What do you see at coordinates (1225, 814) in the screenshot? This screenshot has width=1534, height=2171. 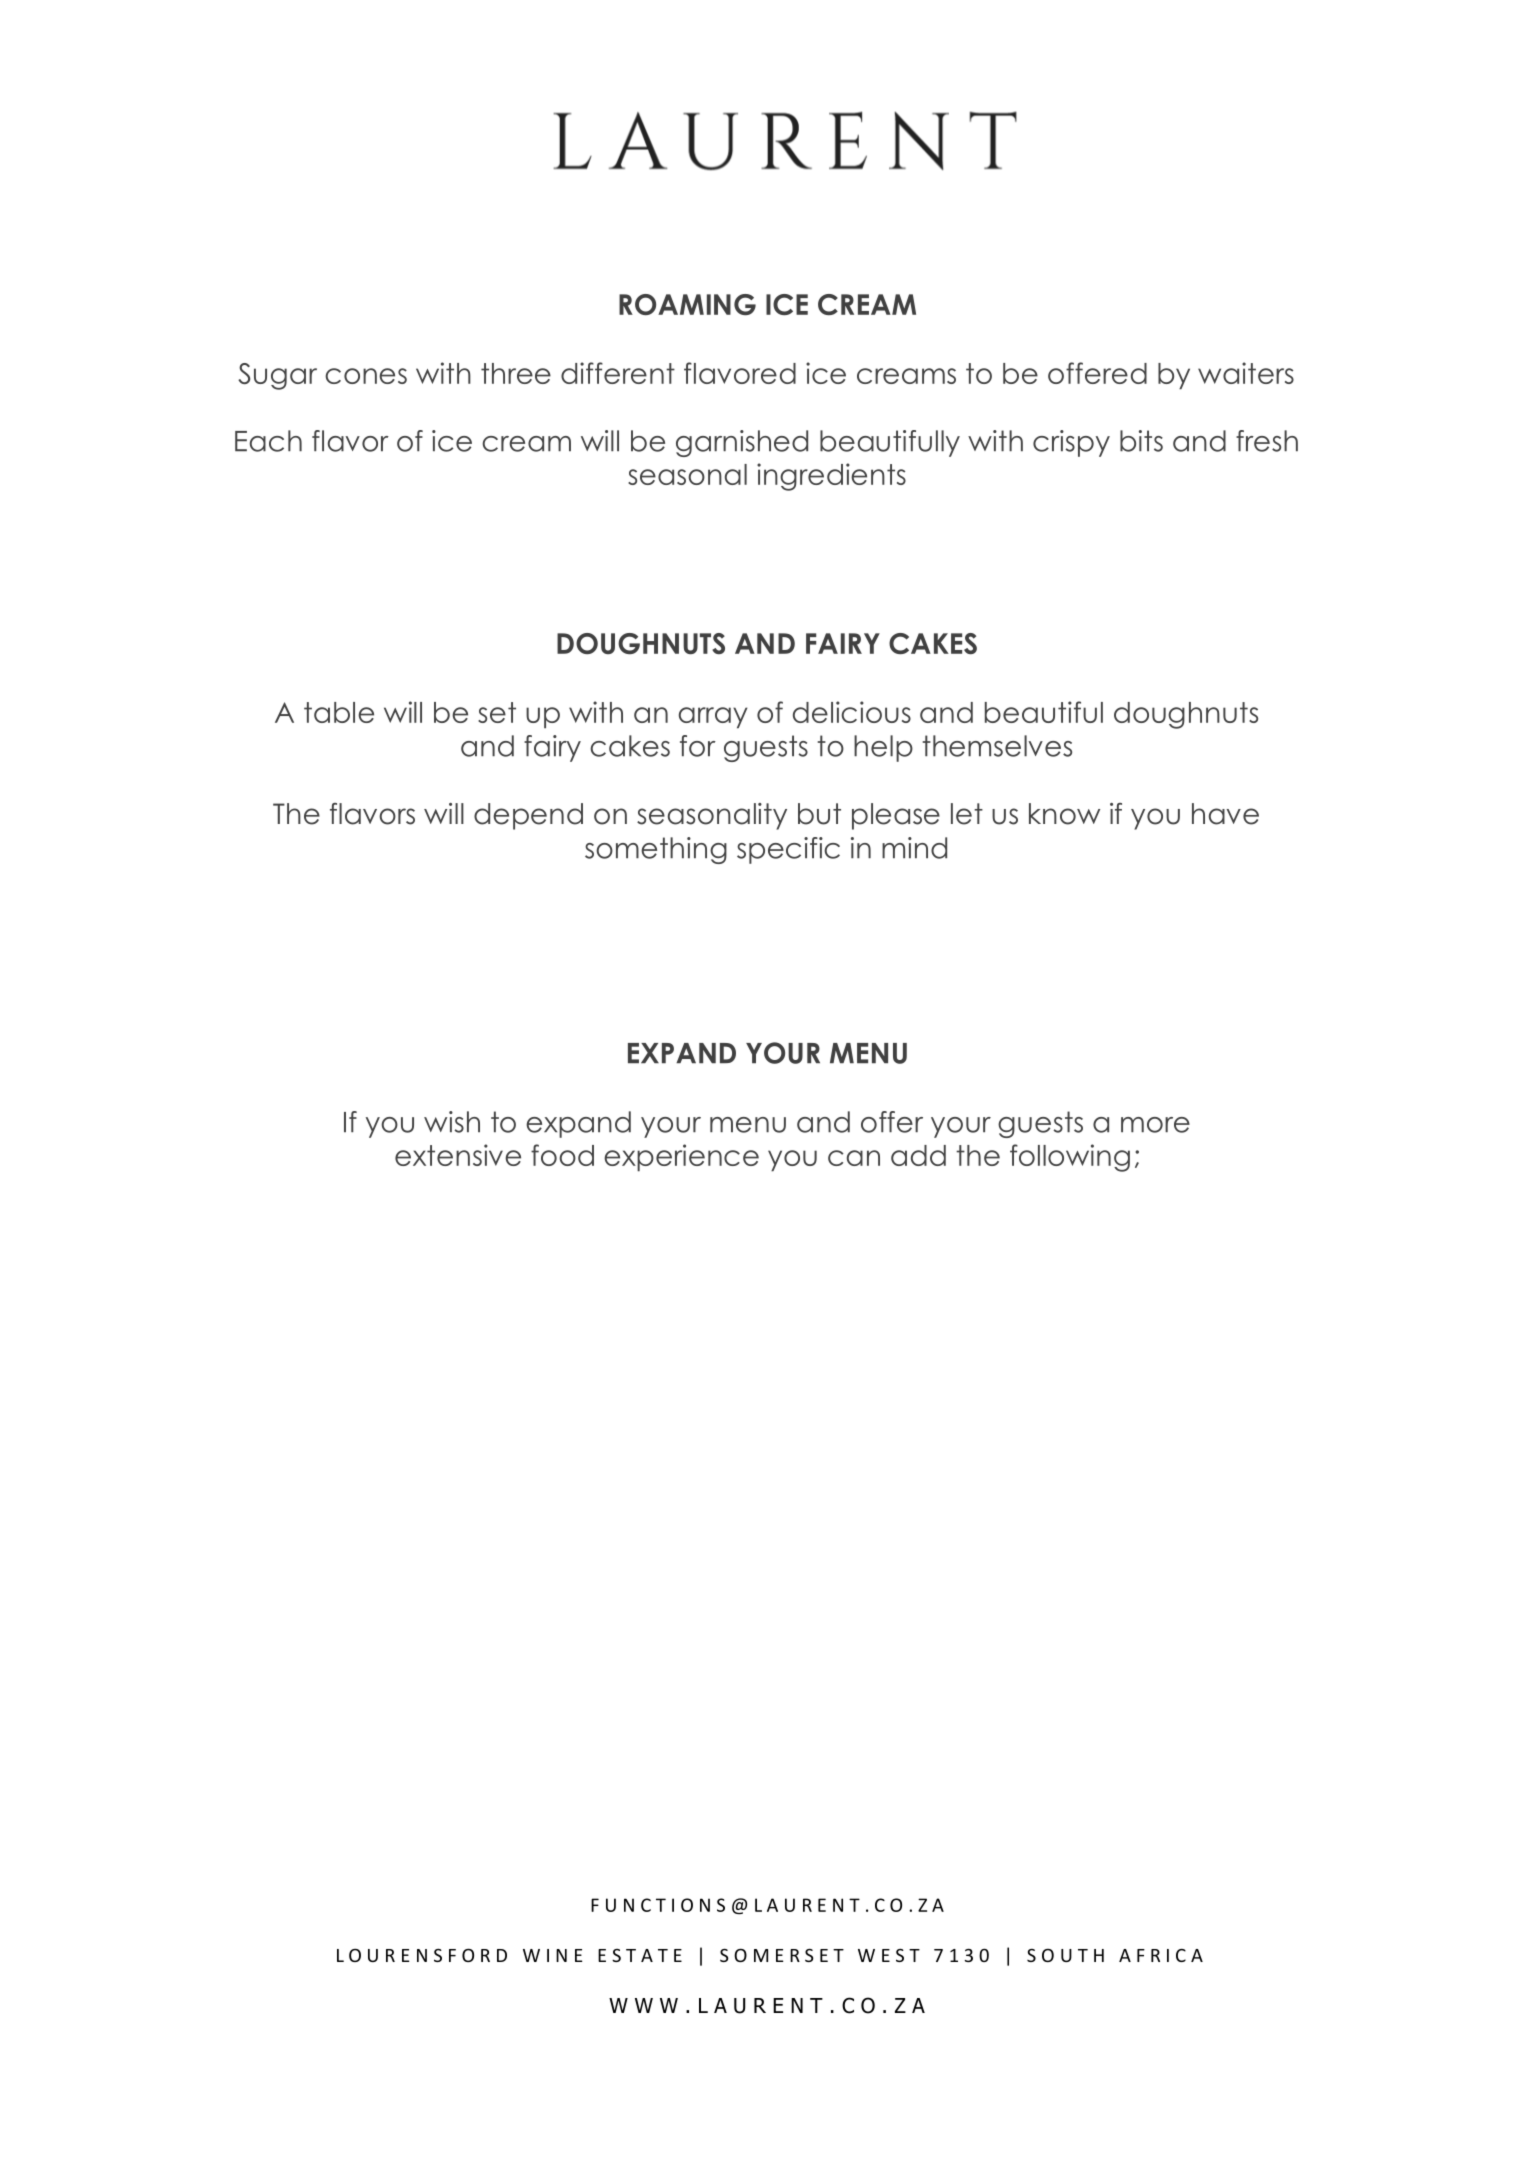 I see `have` at bounding box center [1225, 814].
